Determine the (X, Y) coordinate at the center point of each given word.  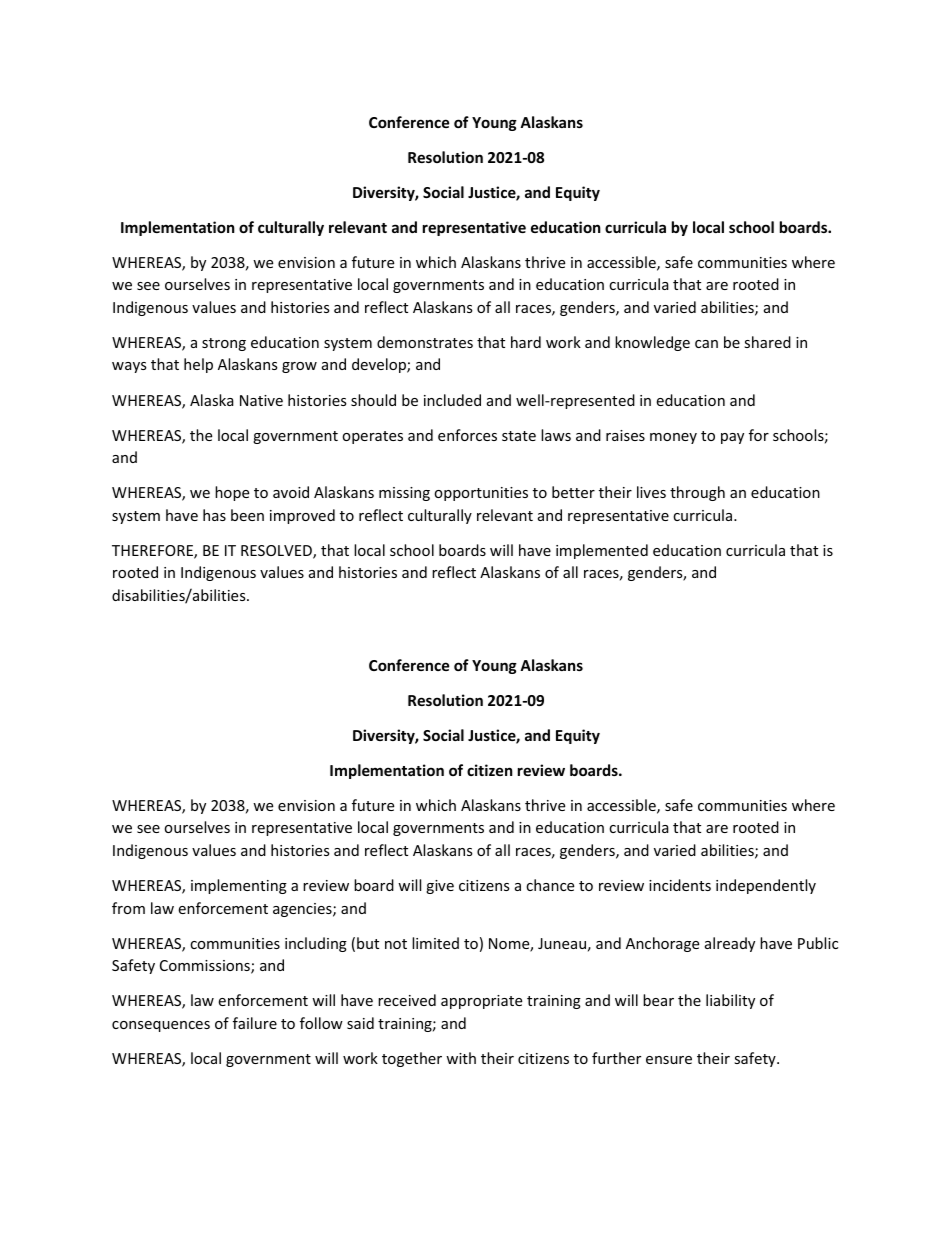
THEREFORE (153, 552)
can (706, 344)
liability (730, 1001)
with (461, 1058)
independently (766, 886)
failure (255, 1023)
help (198, 365)
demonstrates (425, 342)
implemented (602, 551)
